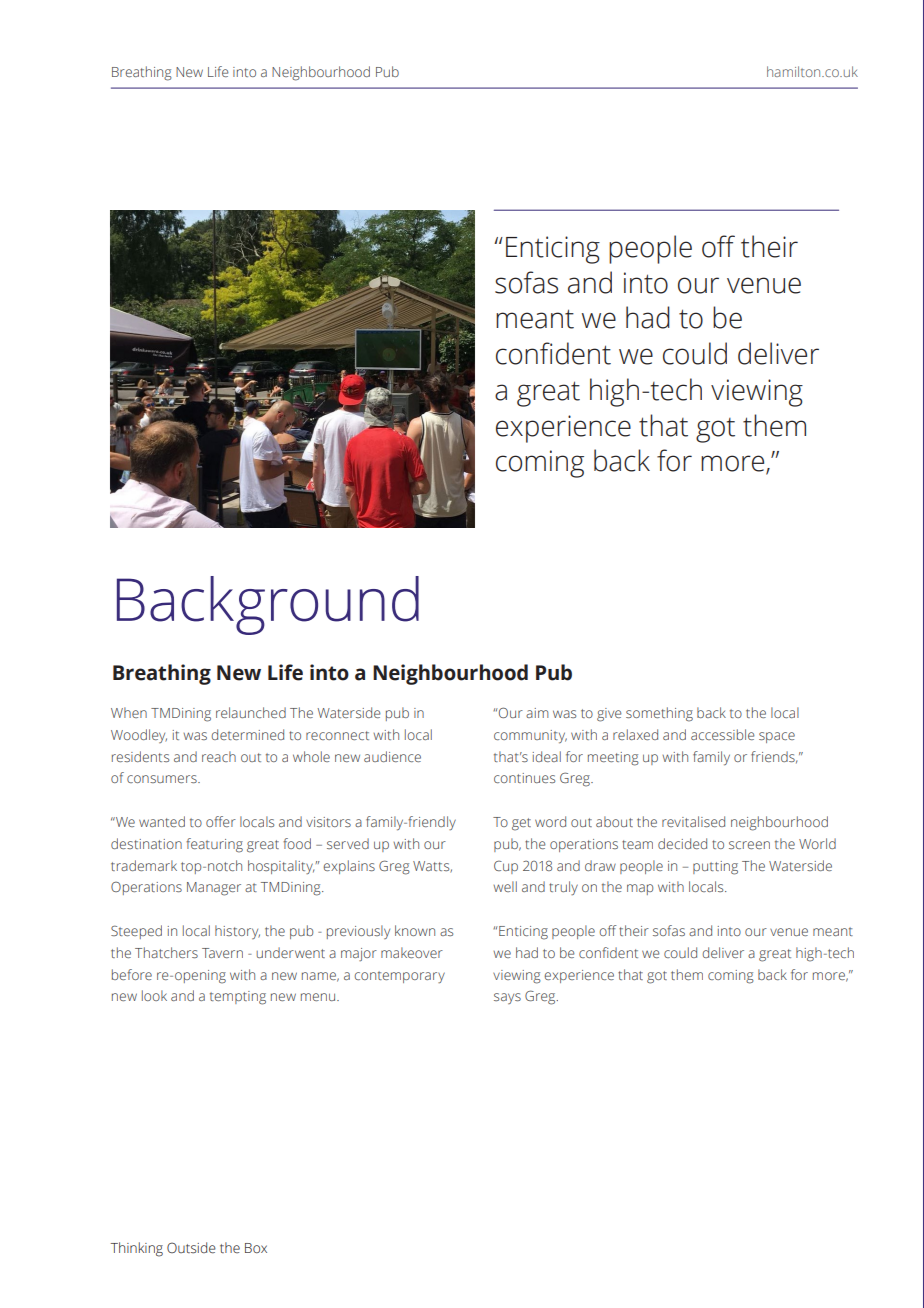 The width and height of the screenshot is (924, 1308). Describe the element at coordinates (530, 737) in the screenshot. I see `community` at that location.
